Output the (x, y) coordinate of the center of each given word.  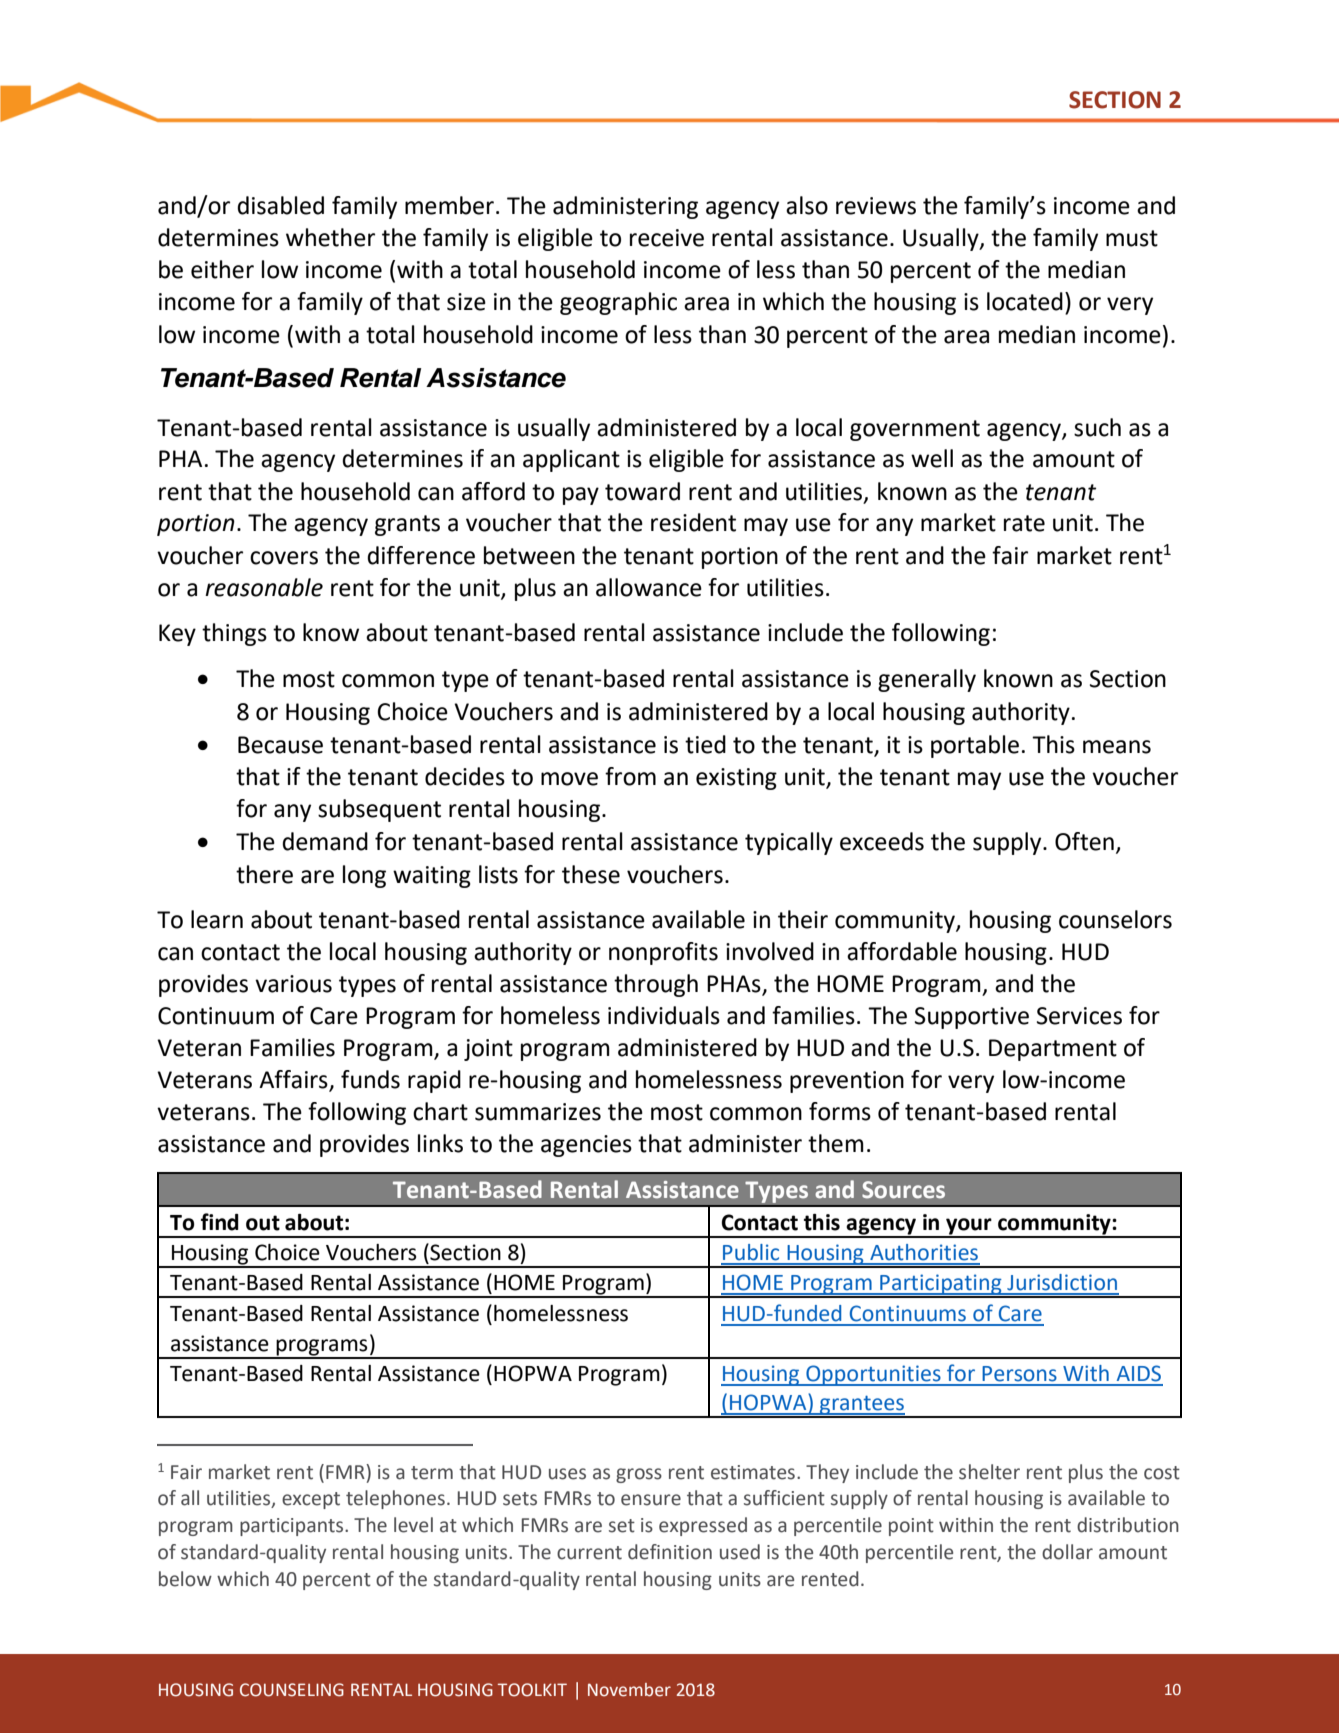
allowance (649, 587)
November (629, 1690)
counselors (1115, 919)
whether (330, 237)
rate (1024, 523)
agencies (586, 1146)
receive (667, 238)
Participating (941, 1285)
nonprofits (663, 953)
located (1025, 301)
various (293, 984)
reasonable (264, 587)
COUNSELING (292, 1690)
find (220, 1222)
